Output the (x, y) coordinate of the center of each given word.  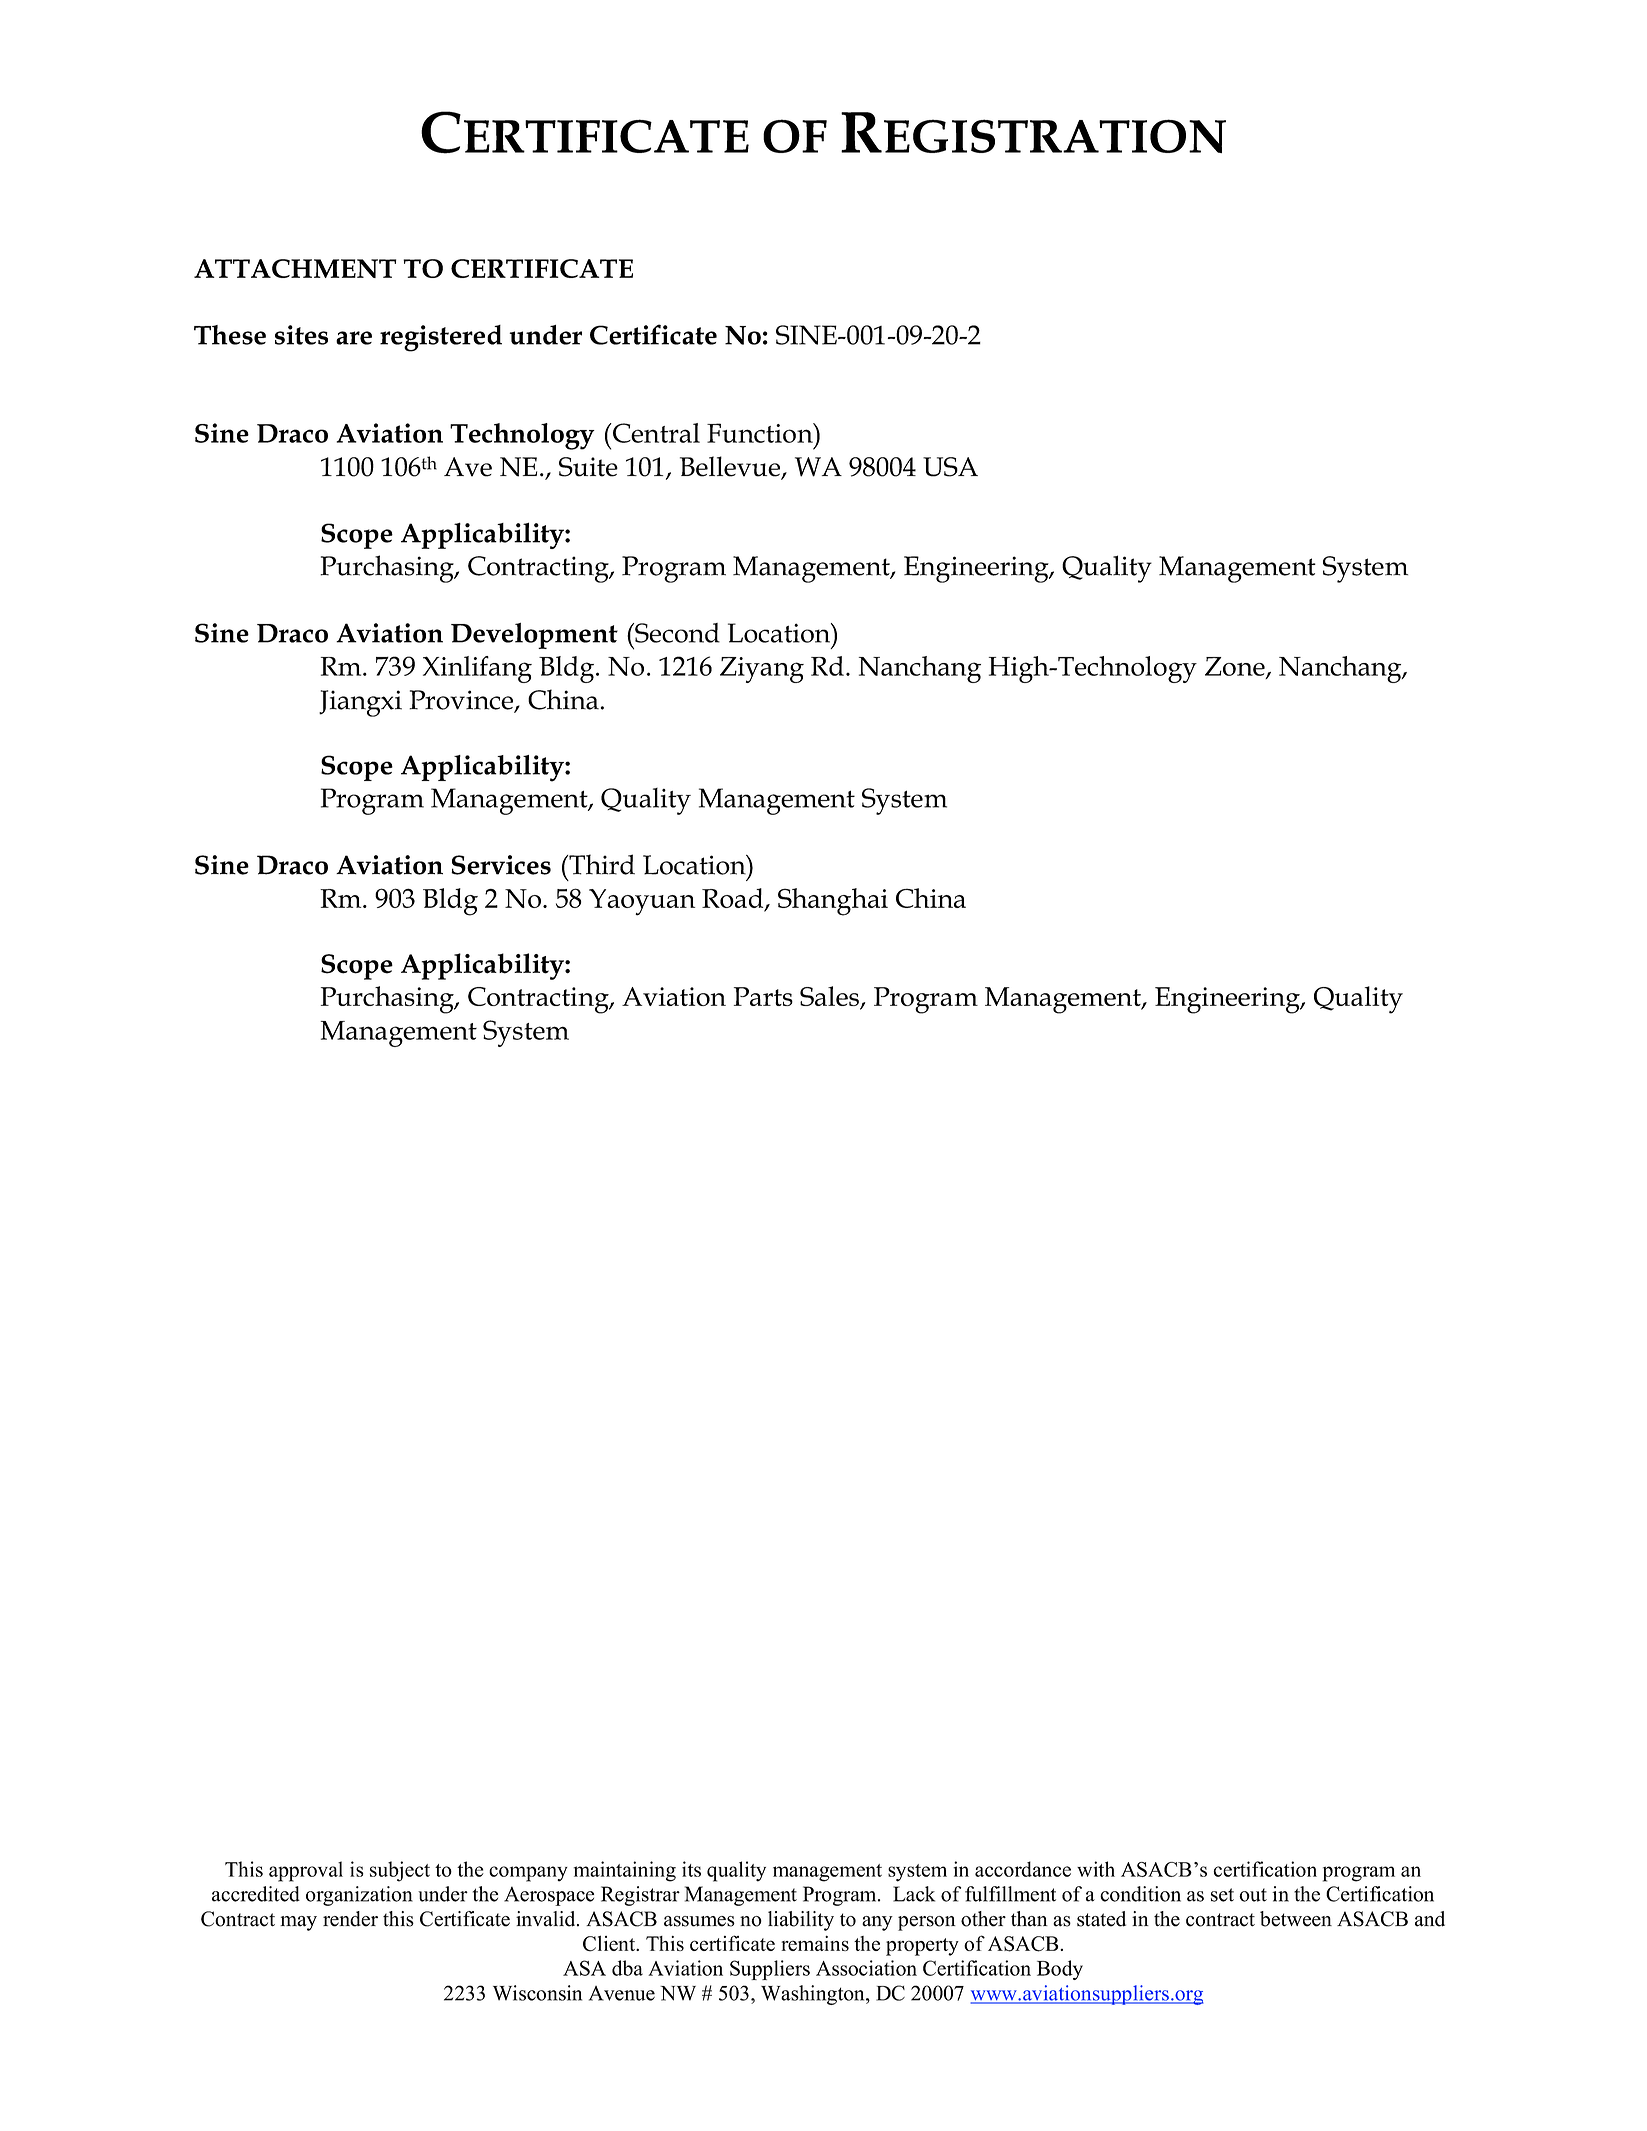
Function (761, 433)
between (1296, 1919)
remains (815, 1943)
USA (950, 467)
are (354, 338)
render (350, 1919)
